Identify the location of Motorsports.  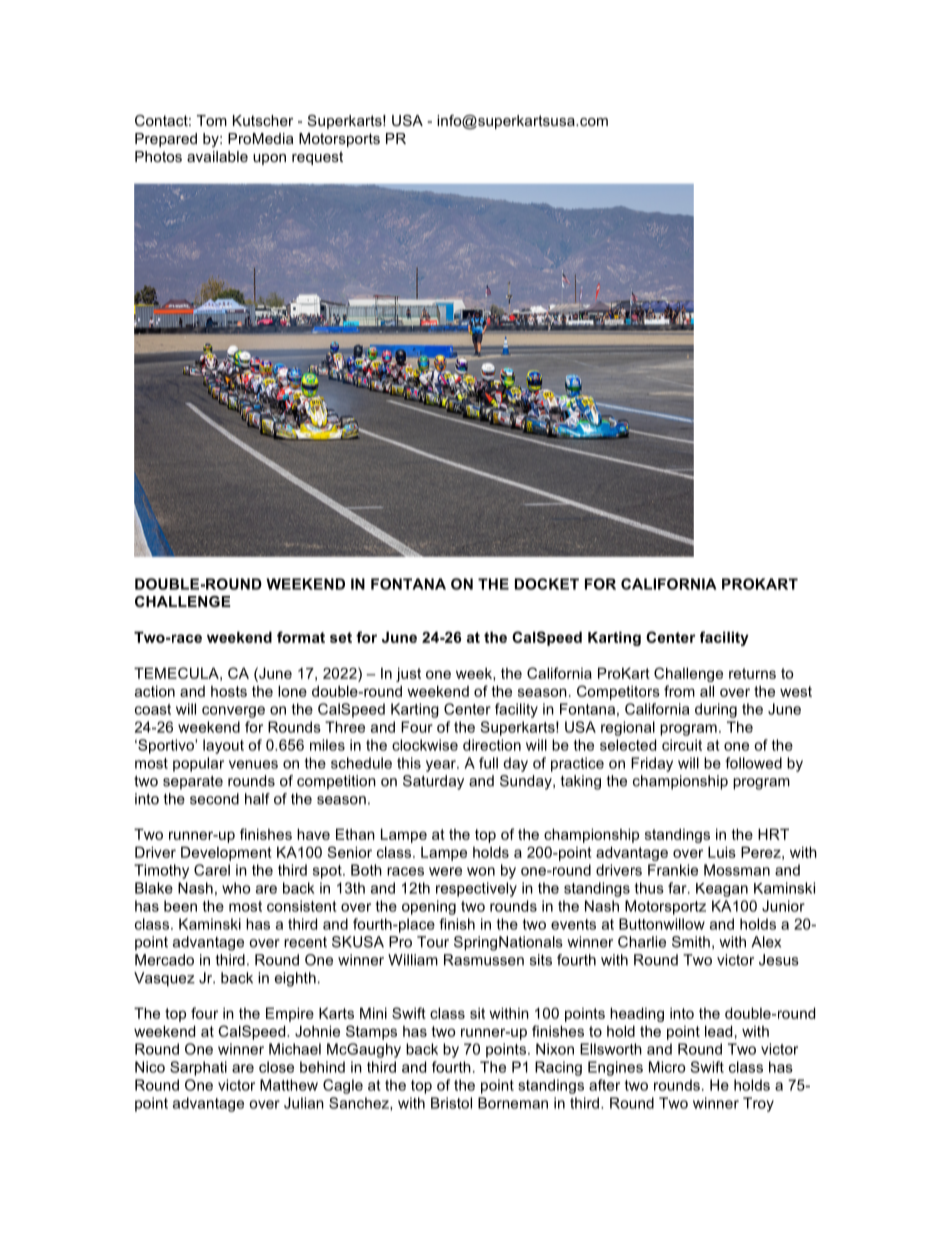
(339, 140).
